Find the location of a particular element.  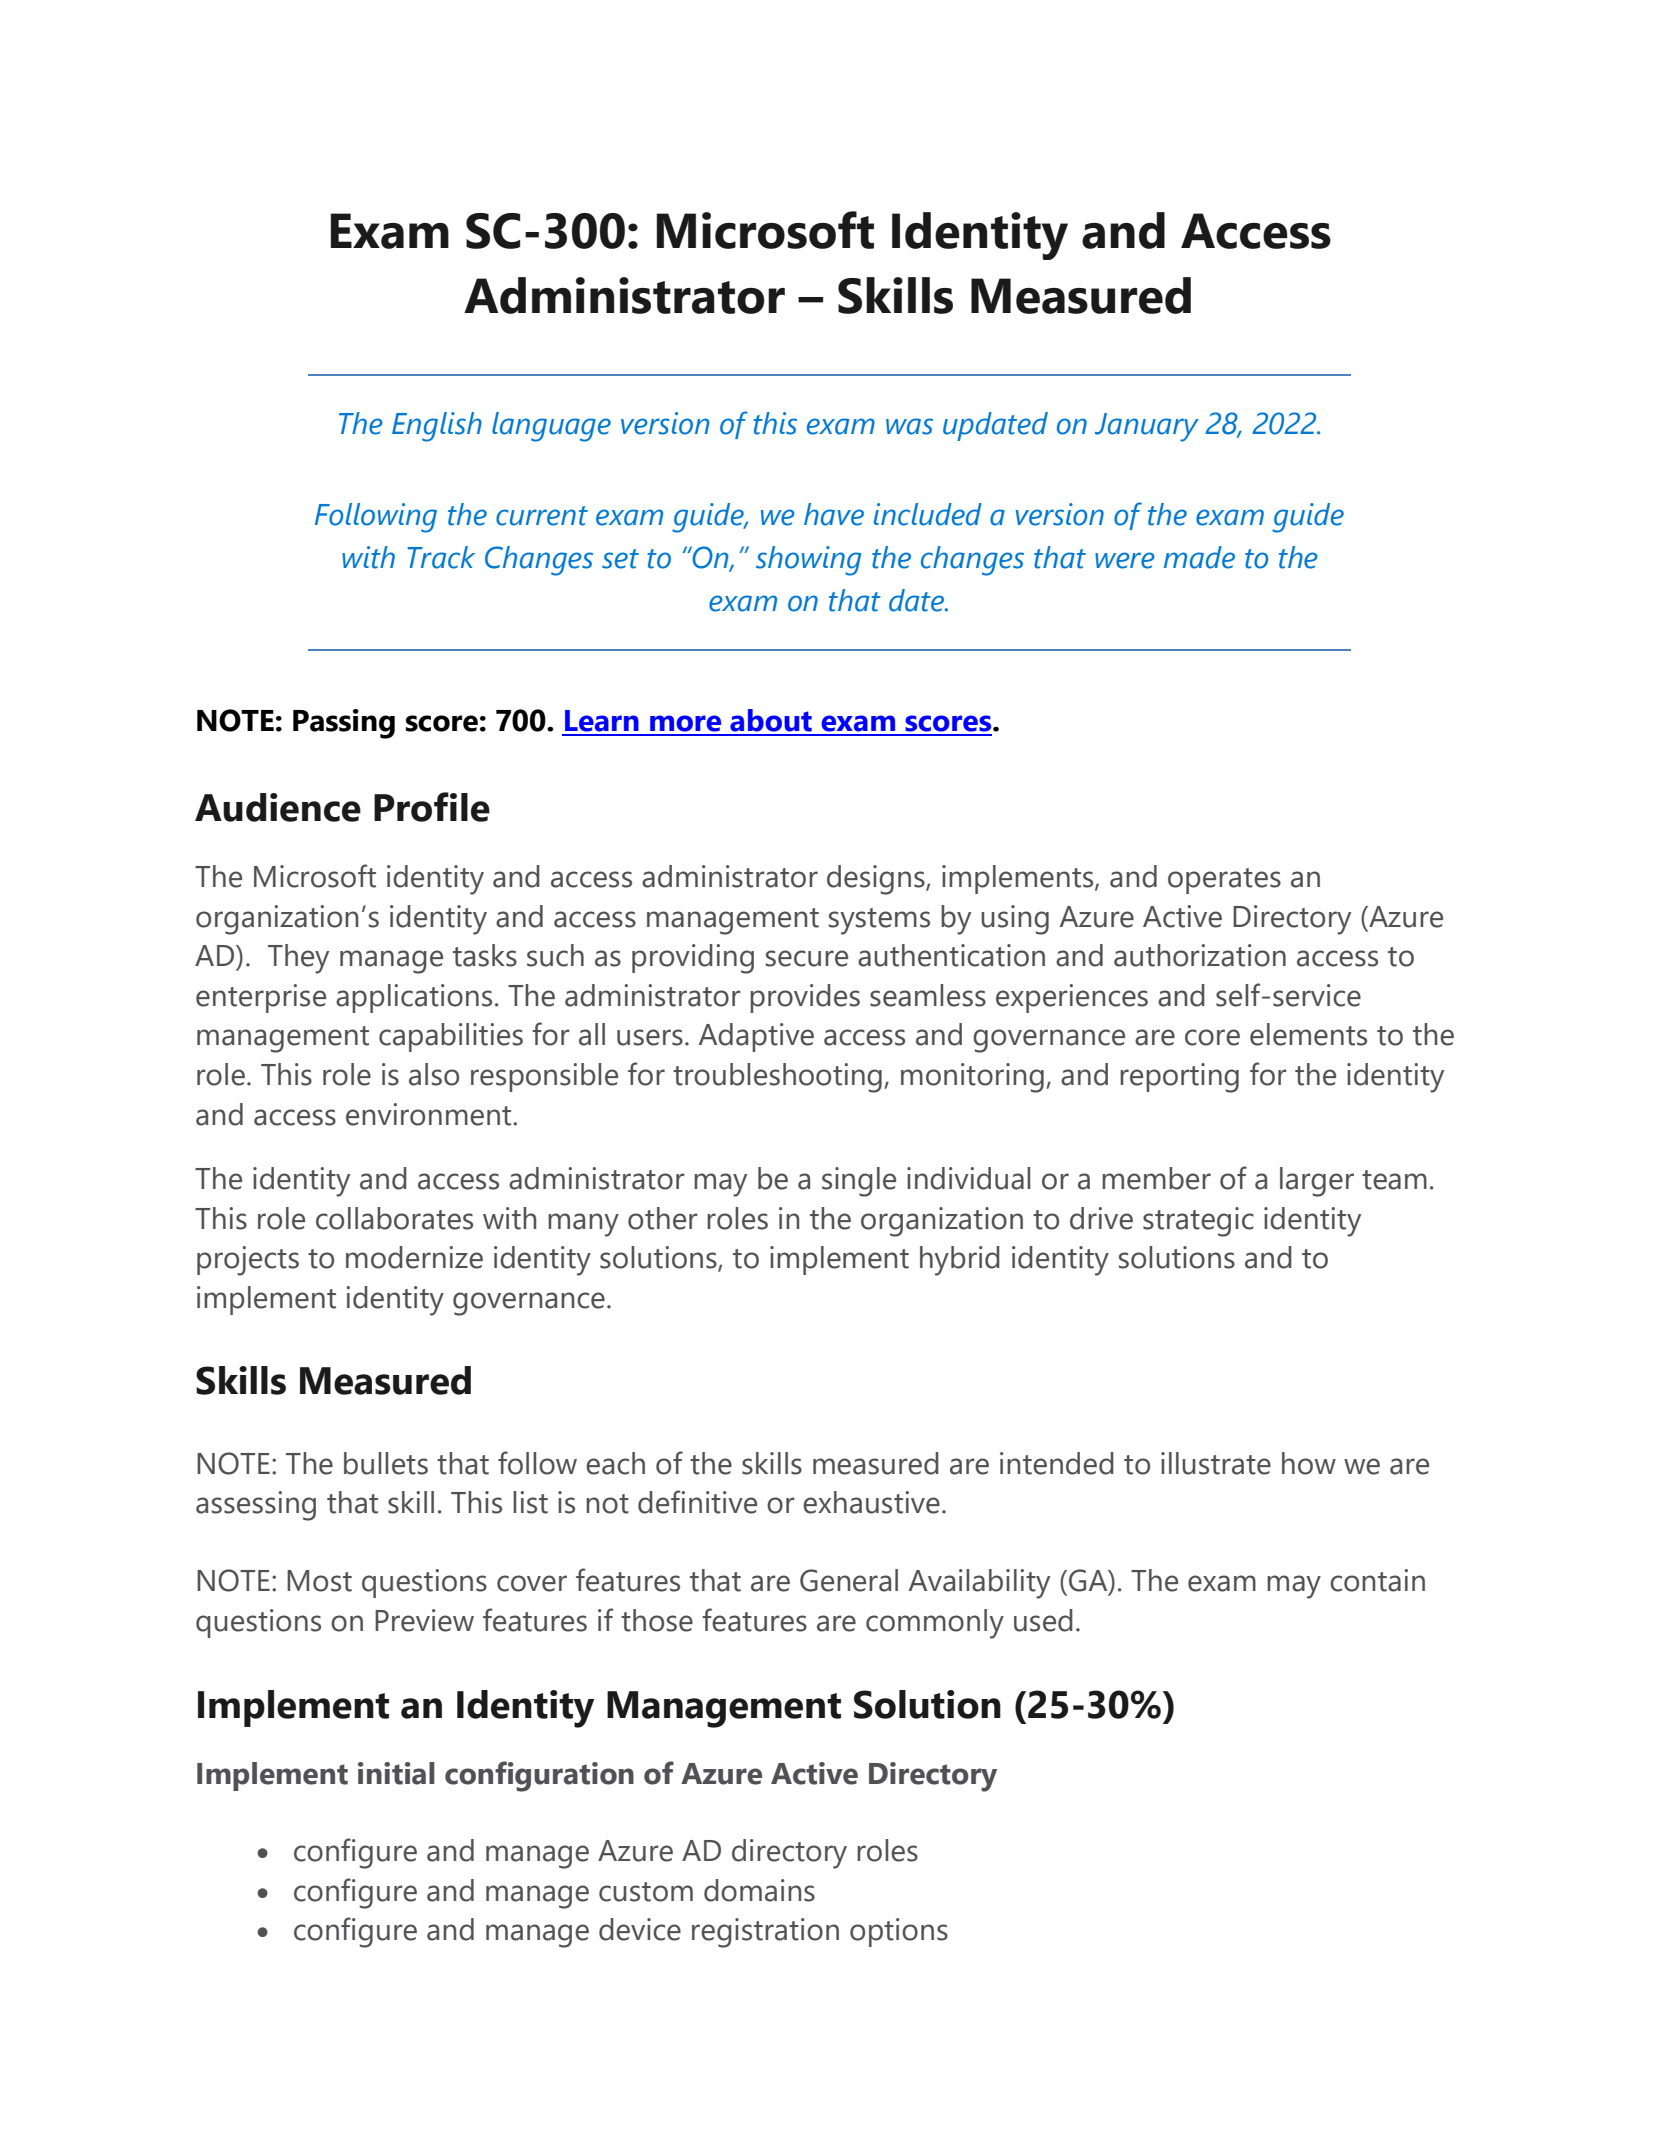

single is located at coordinates (859, 1182).
